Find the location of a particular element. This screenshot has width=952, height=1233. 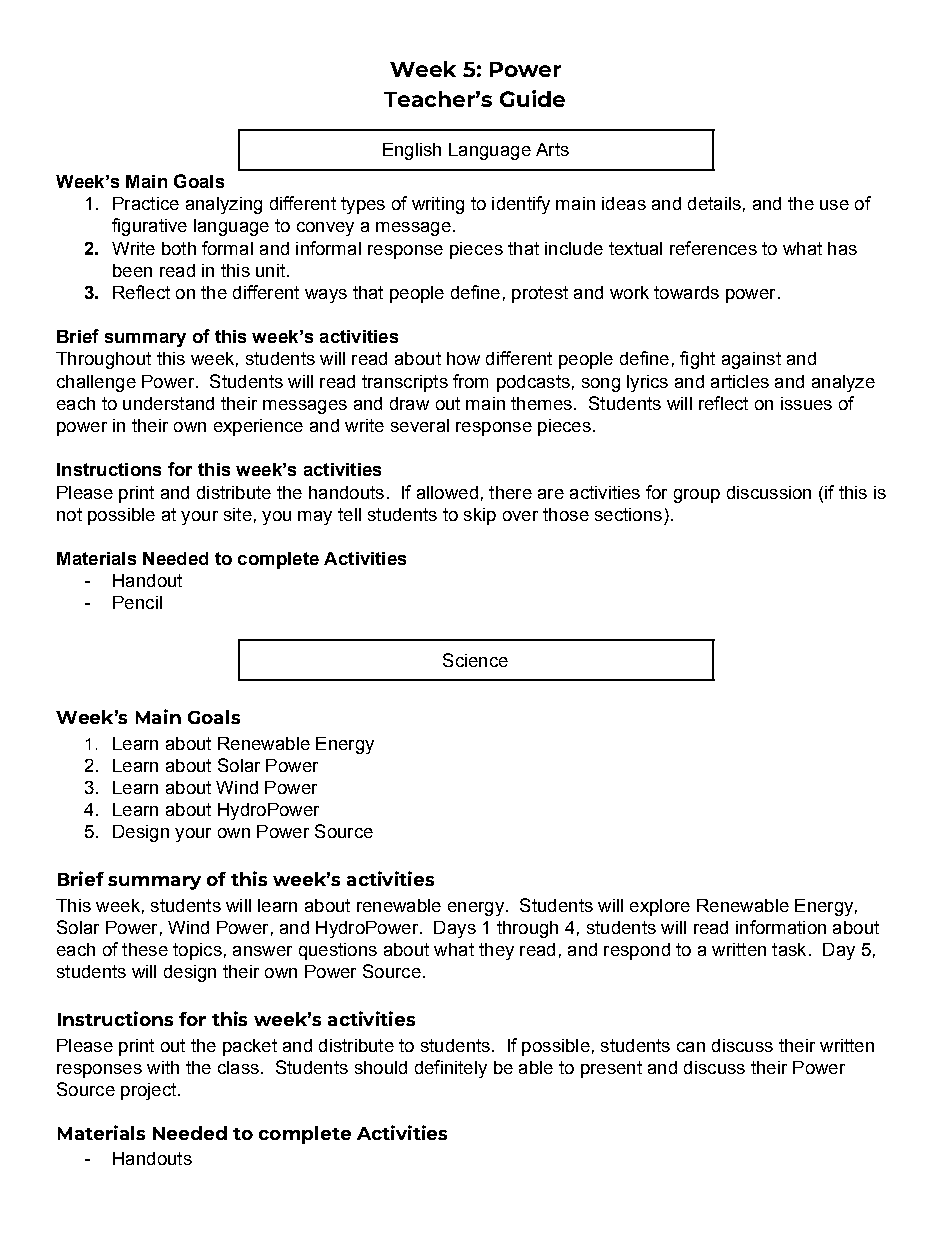

allowed is located at coordinates (447, 492).
